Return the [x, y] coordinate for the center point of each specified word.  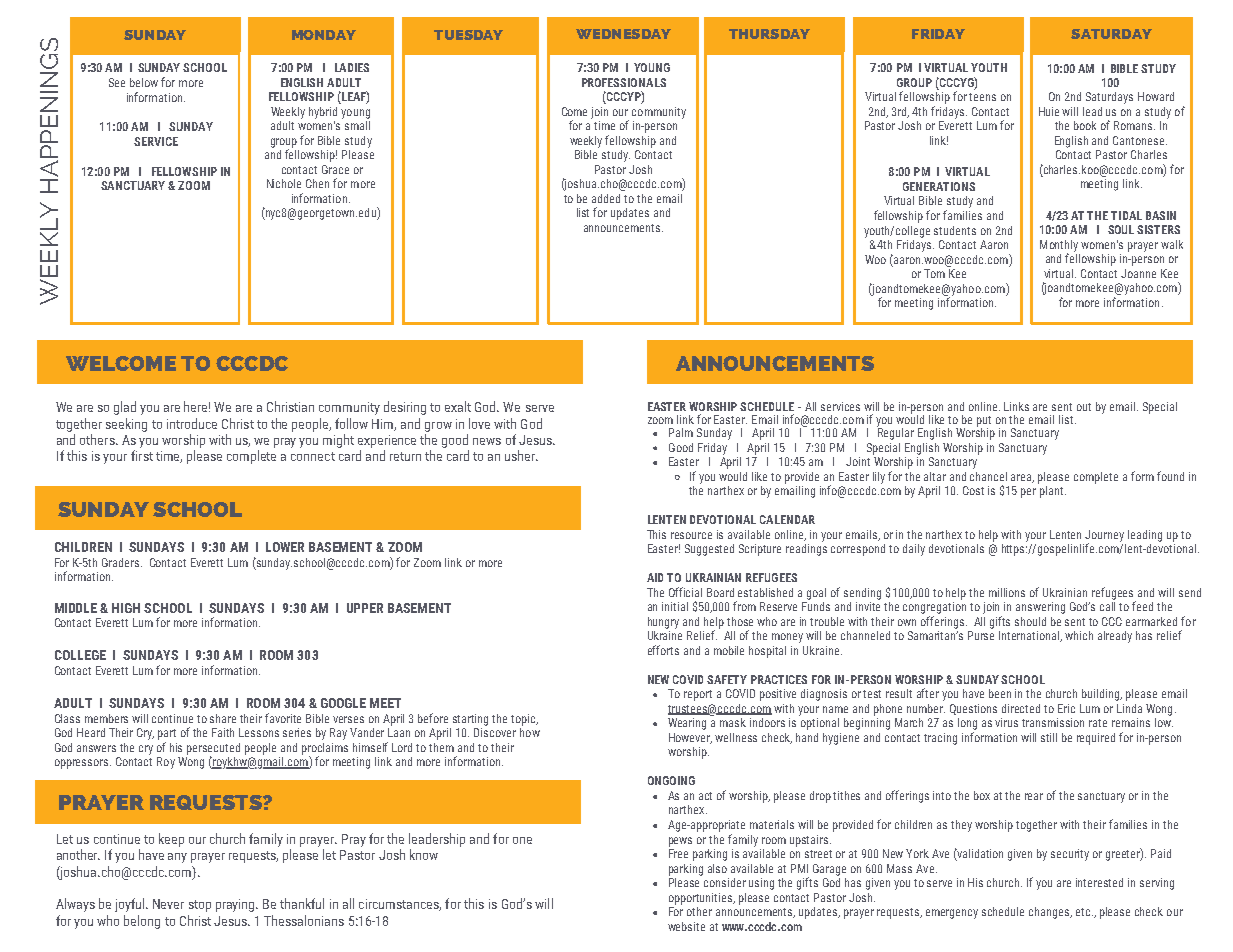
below [144, 82]
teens [982, 97]
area [1022, 478]
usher [521, 455]
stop [200, 906]
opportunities [702, 899]
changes [1050, 913]
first [142, 455]
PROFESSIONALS [624, 82]
